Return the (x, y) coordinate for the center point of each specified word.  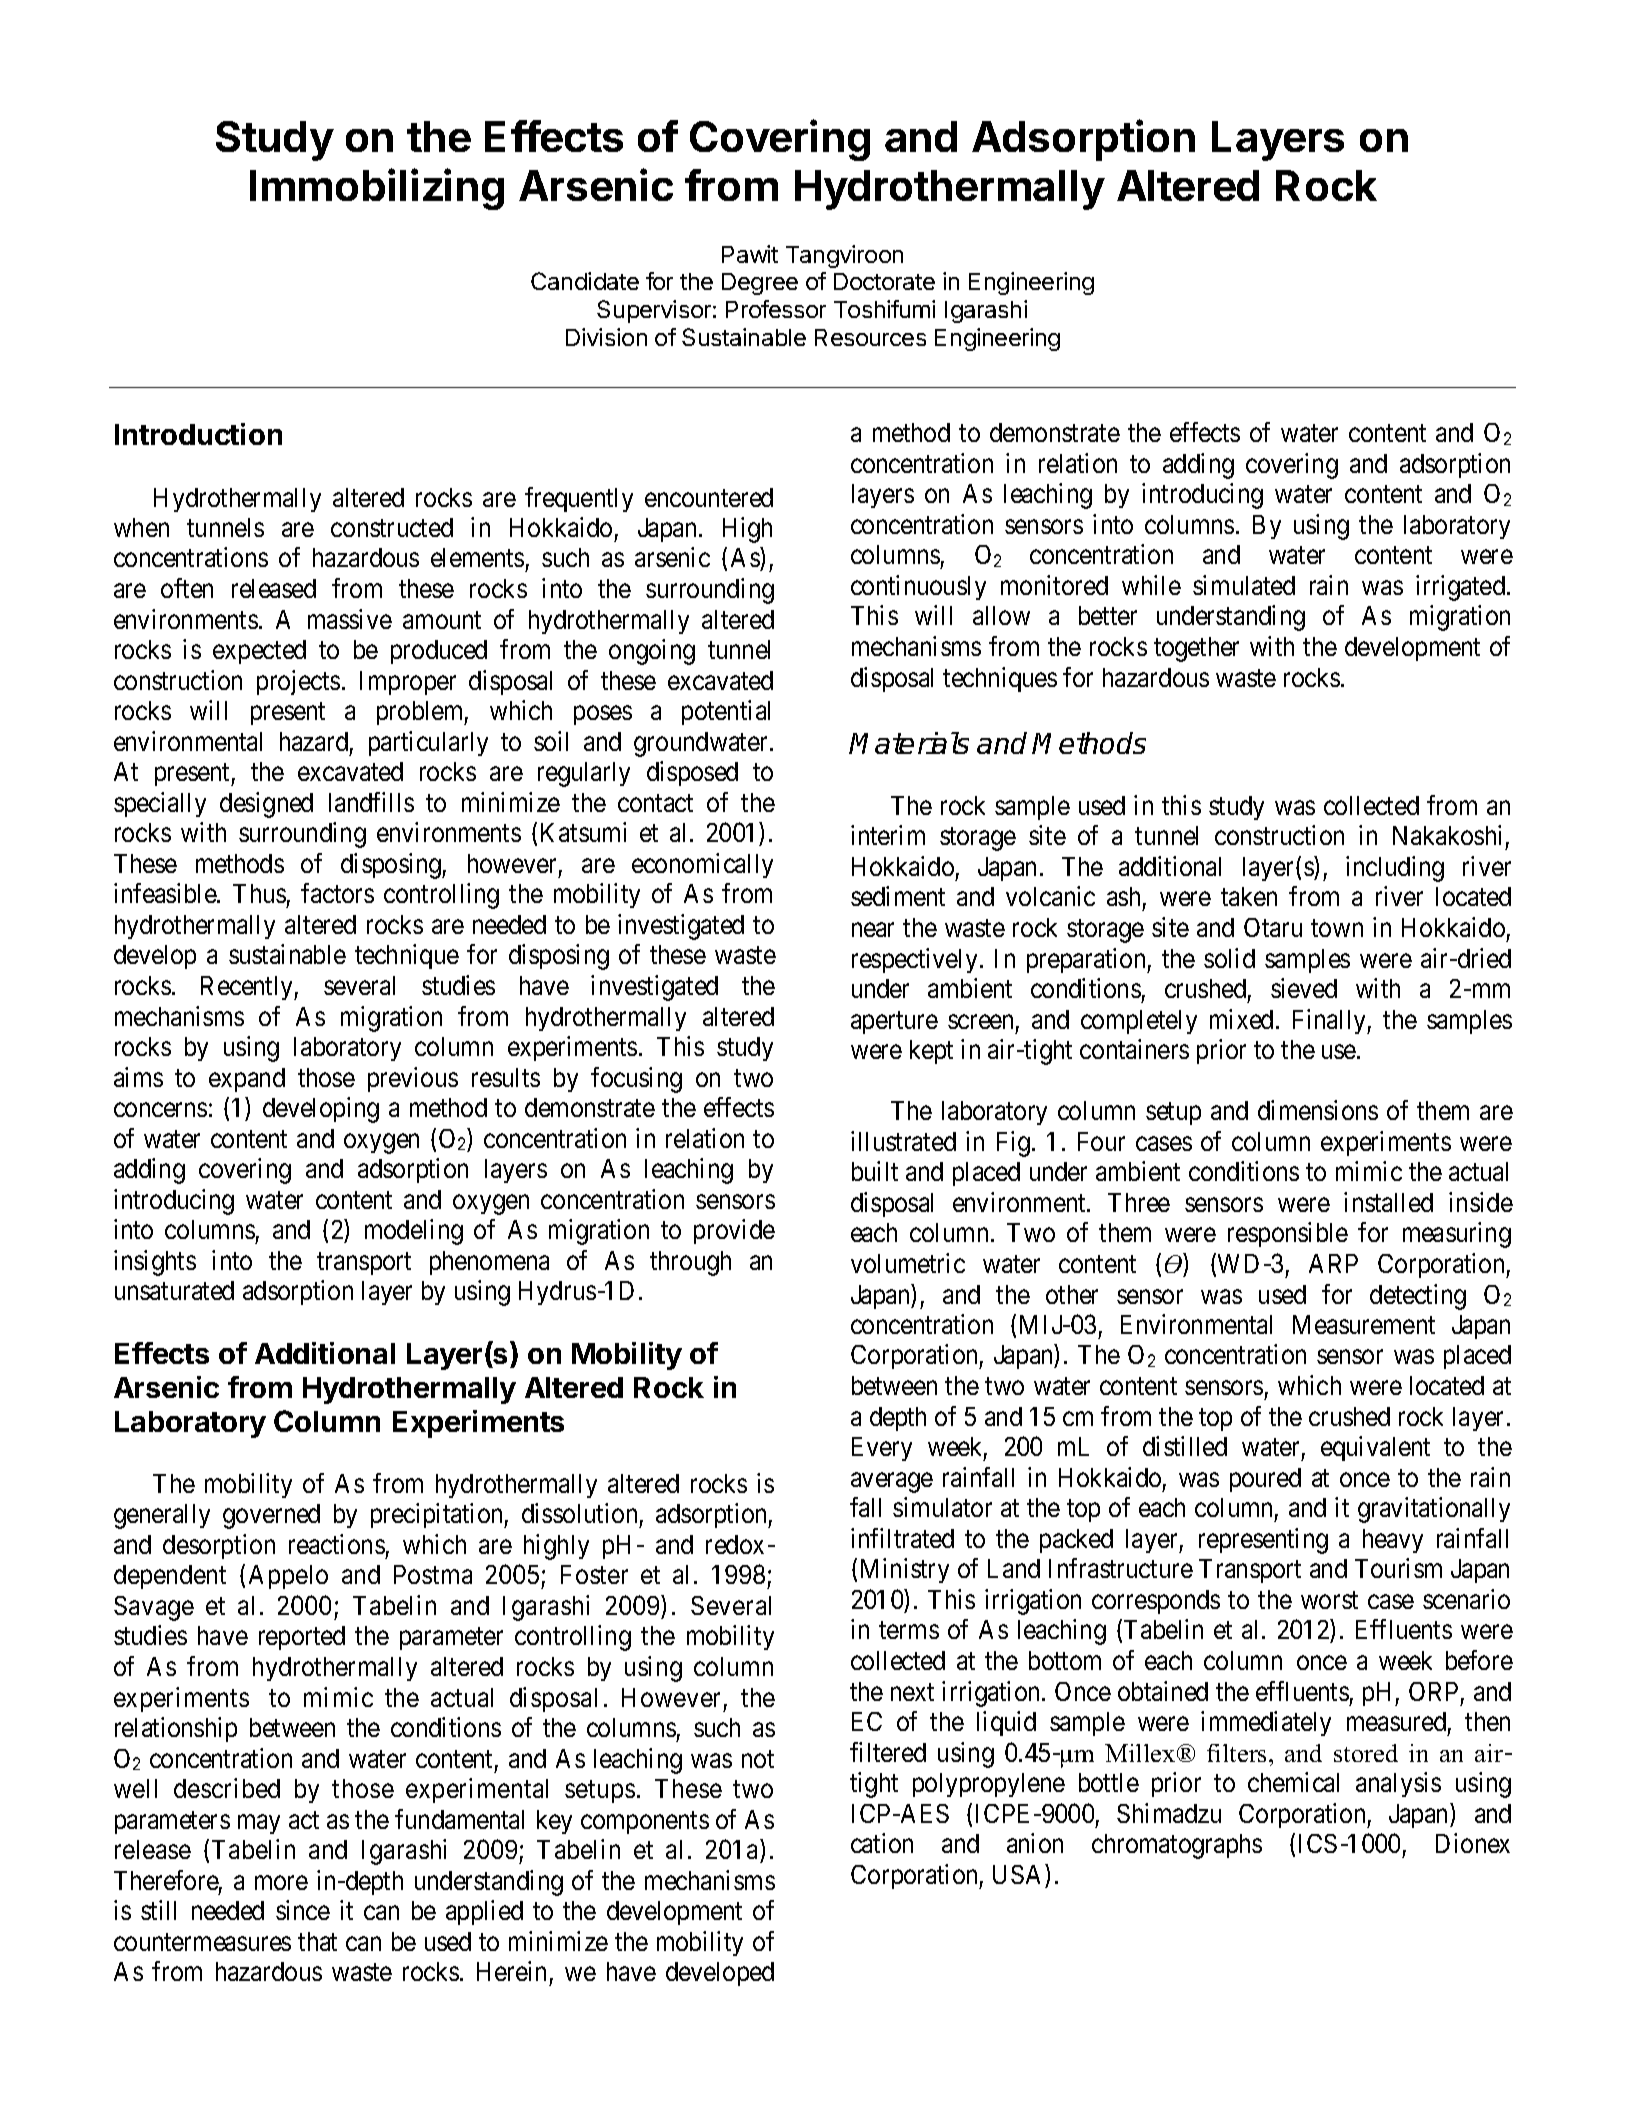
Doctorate (884, 281)
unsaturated (174, 1290)
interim (888, 835)
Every (882, 1449)
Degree (760, 284)
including (1395, 869)
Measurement (1364, 1324)
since (303, 1910)
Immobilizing (377, 189)
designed (266, 805)
